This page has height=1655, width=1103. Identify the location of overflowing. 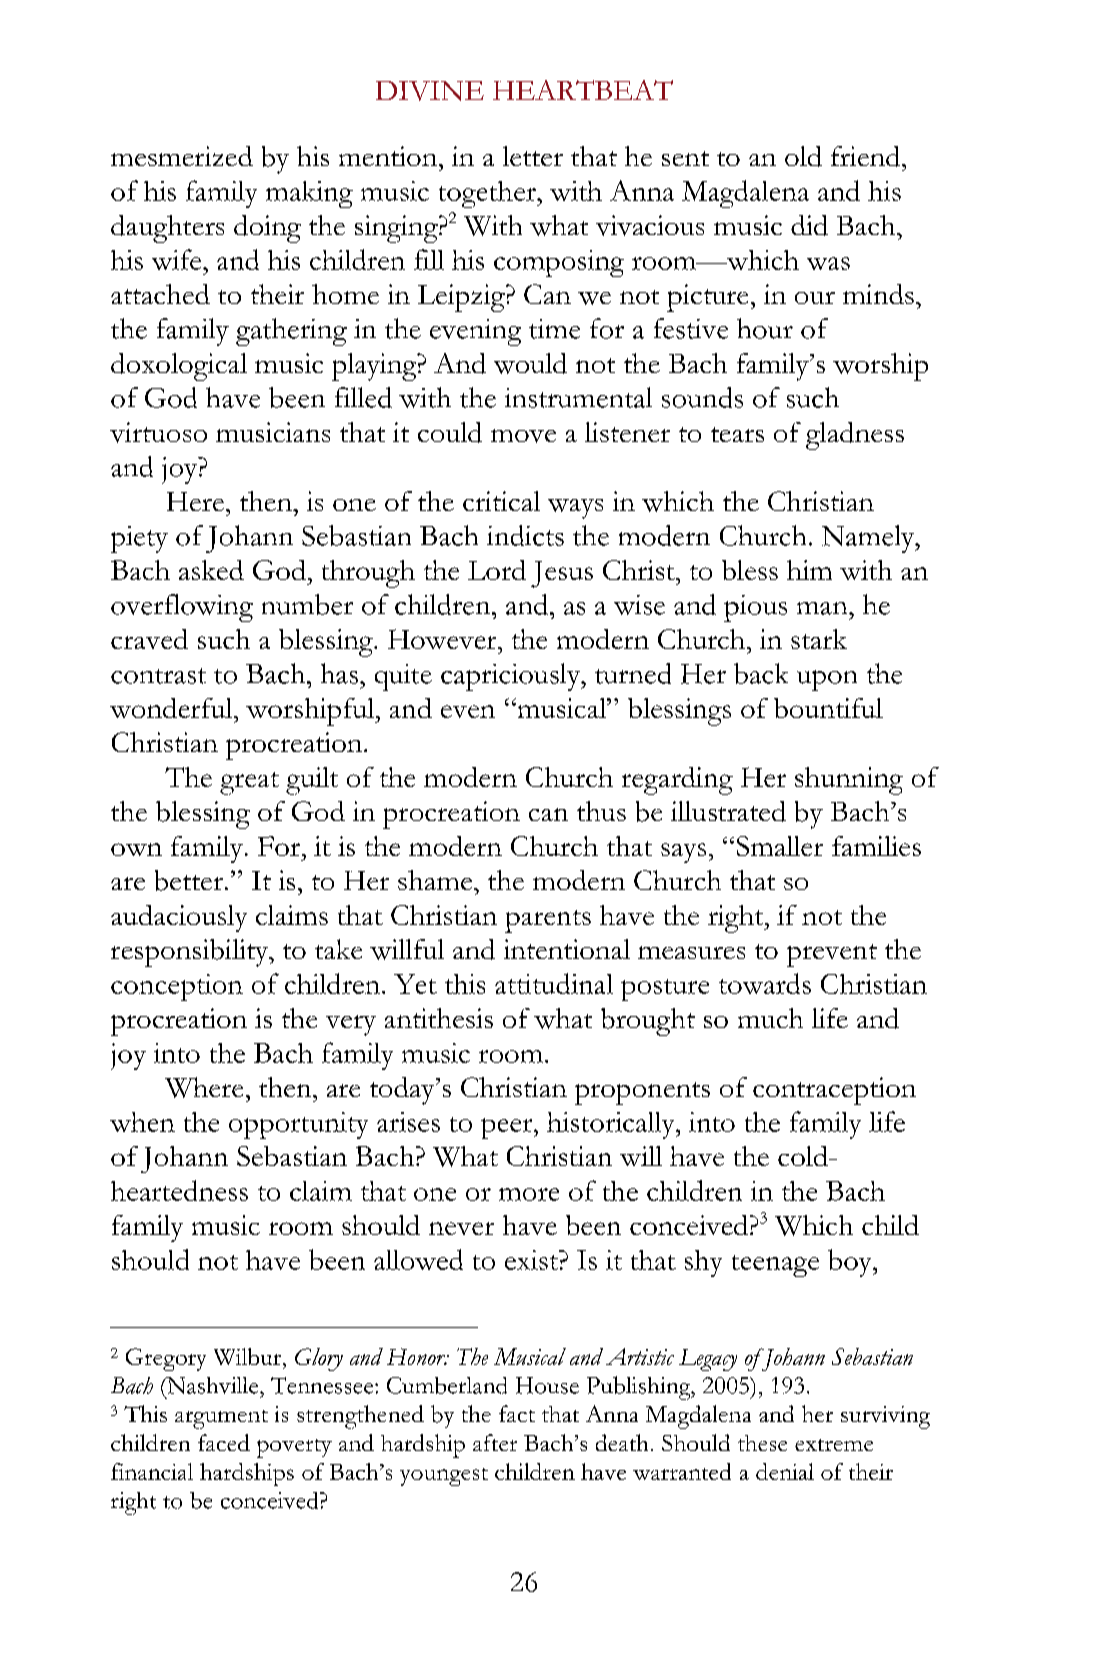
(182, 608).
